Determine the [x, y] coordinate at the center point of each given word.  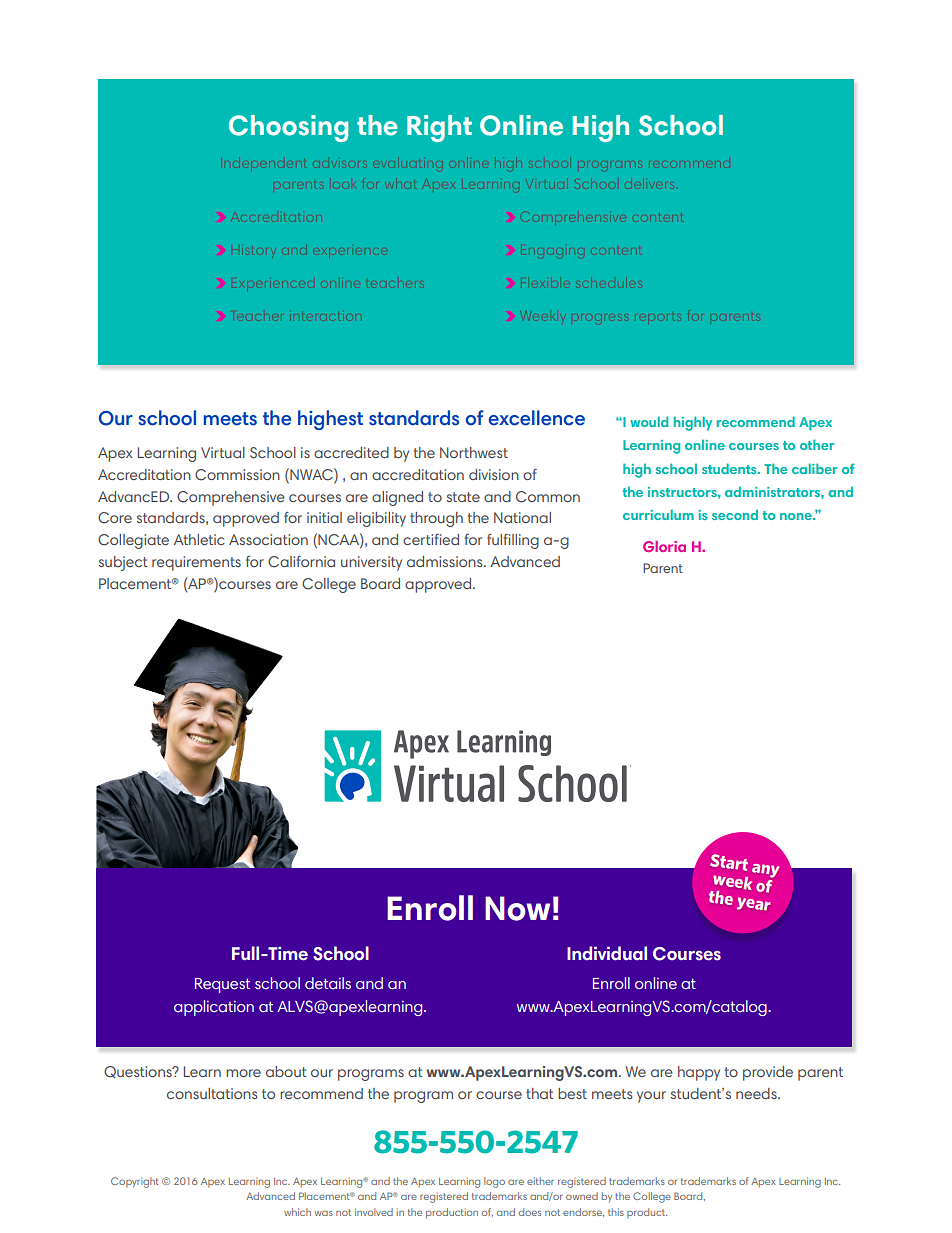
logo [494, 1182]
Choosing [288, 128]
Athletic [199, 539]
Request [222, 985]
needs [757, 1093]
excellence [537, 418]
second [735, 515]
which [297, 1212]
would [649, 421]
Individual [607, 953]
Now [517, 908]
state [463, 497]
